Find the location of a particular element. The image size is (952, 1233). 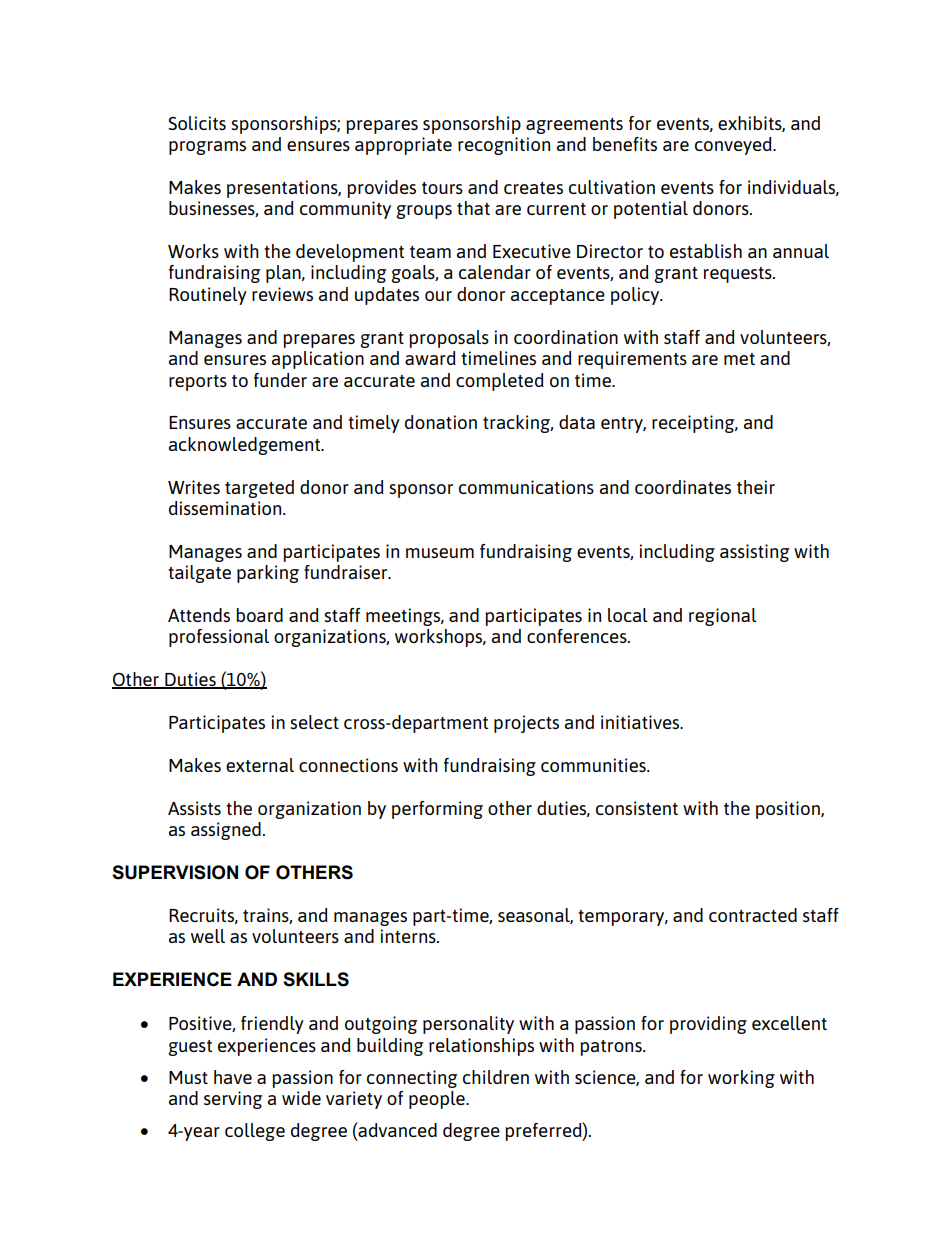

met is located at coordinates (739, 359).
